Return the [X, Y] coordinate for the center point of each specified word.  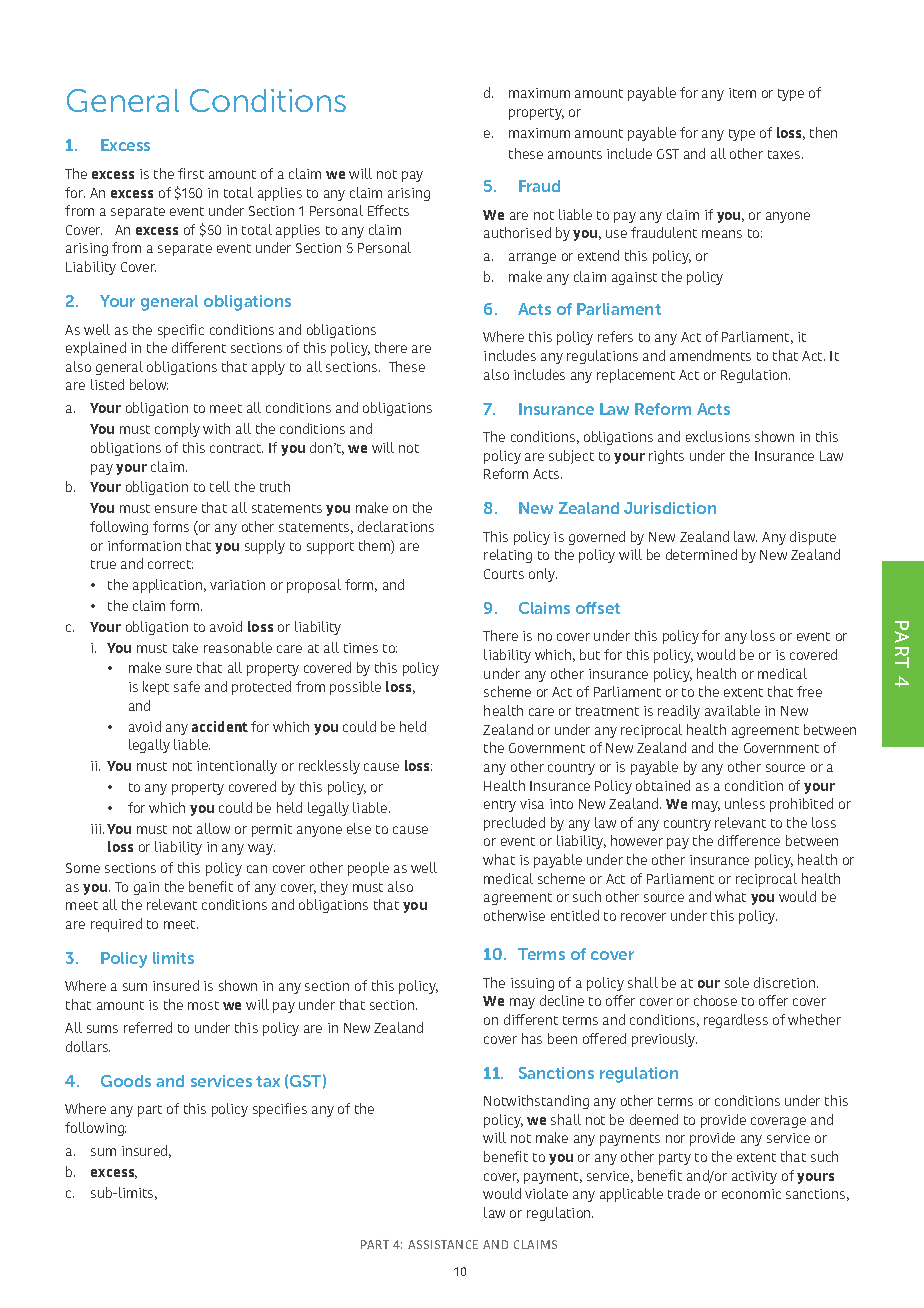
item [742, 93]
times [361, 648]
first [191, 173]
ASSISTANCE [443, 1244]
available [732, 710]
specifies [280, 1110]
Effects [388, 210]
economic [751, 1194]
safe [187, 686]
